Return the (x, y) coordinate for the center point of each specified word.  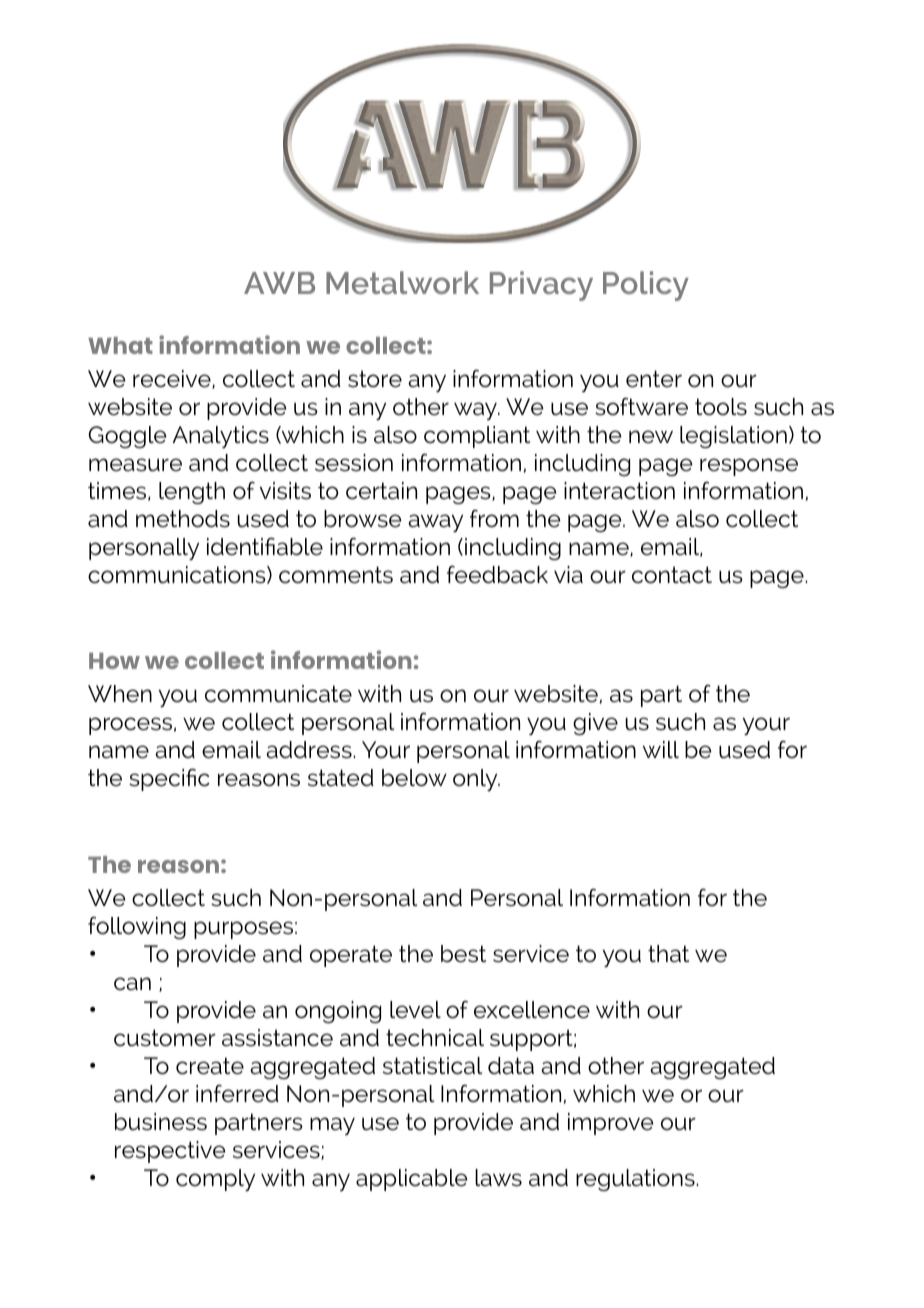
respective (170, 1152)
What (120, 345)
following (137, 927)
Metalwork (402, 282)
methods (183, 519)
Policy (646, 286)
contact (672, 575)
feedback (497, 575)
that (668, 954)
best (463, 954)
